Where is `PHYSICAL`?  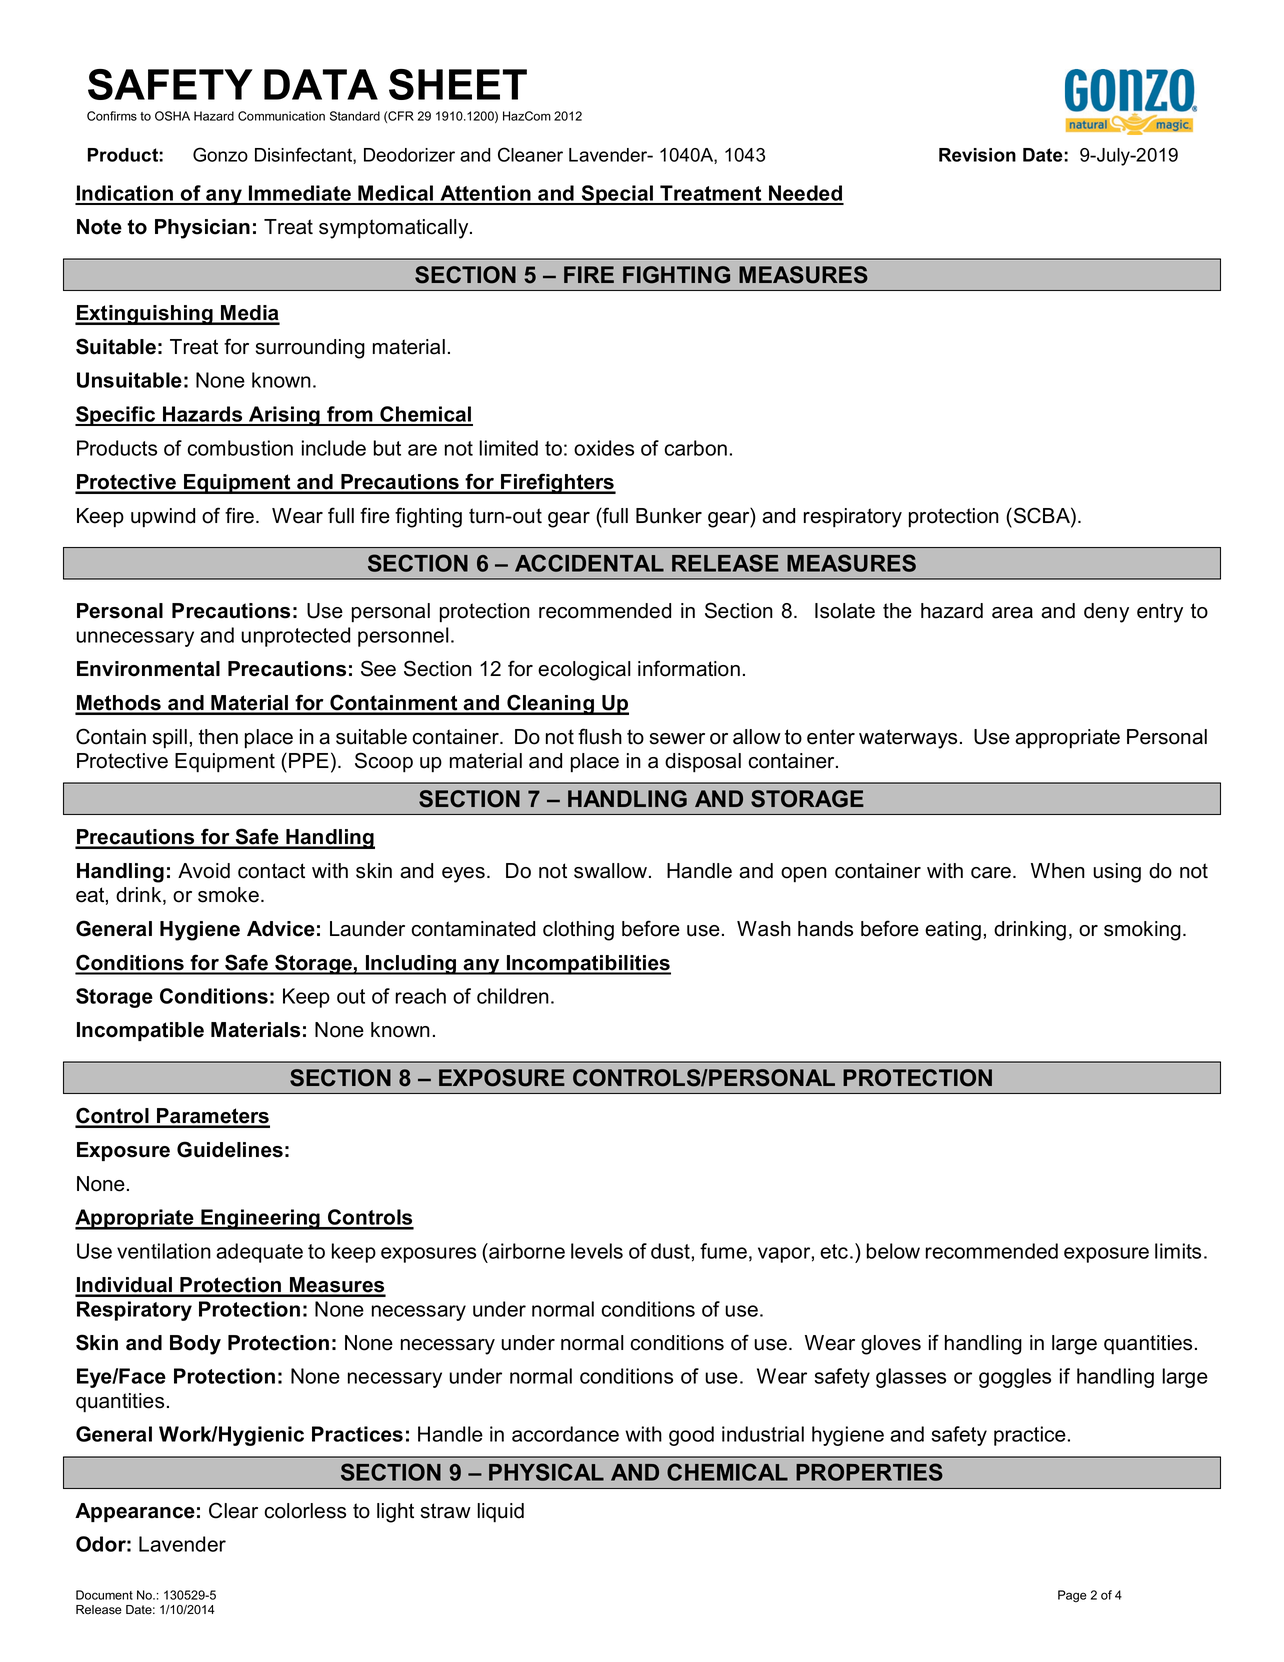
PHYSICAL is located at coordinates (546, 1472).
